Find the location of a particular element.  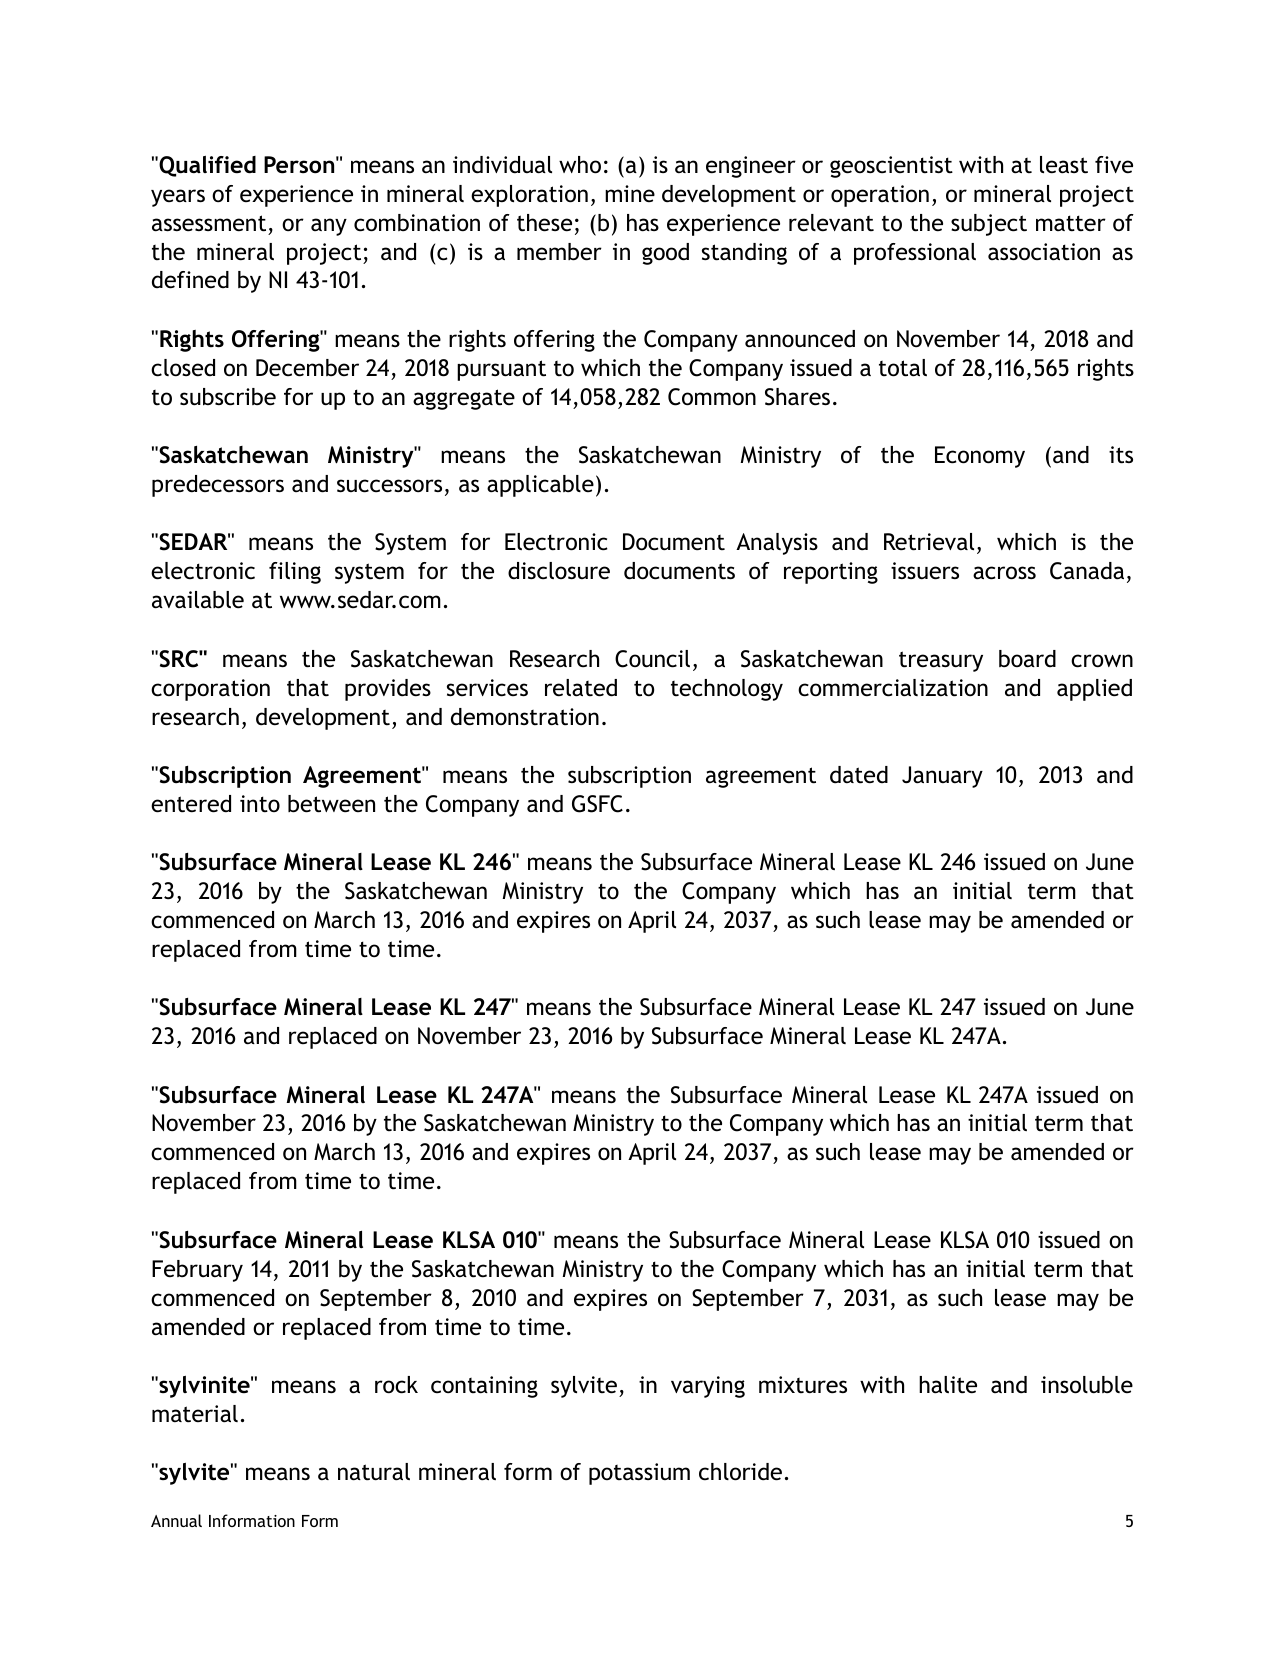

natural is located at coordinates (374, 1472).
